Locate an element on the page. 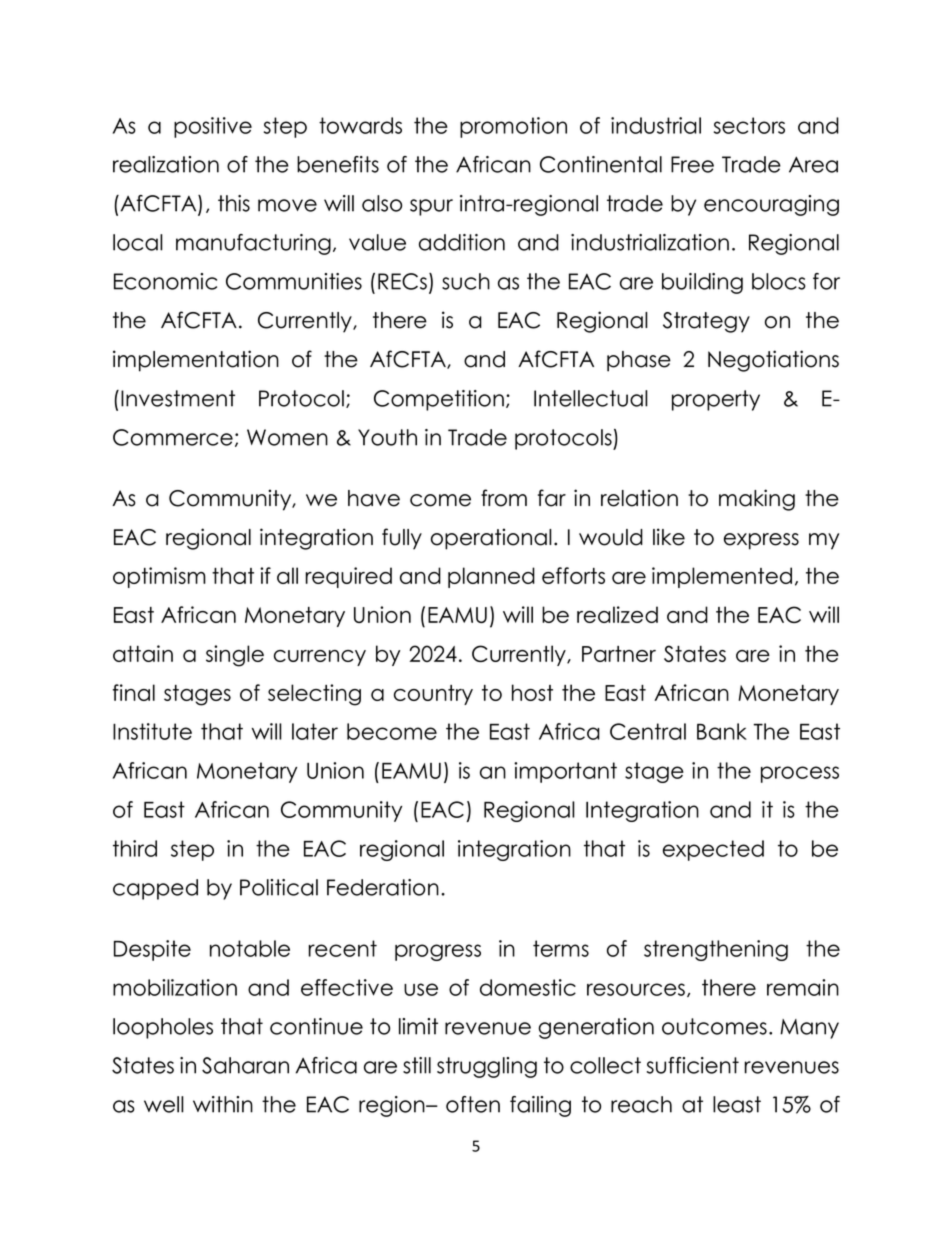  single is located at coordinates (235, 656).
